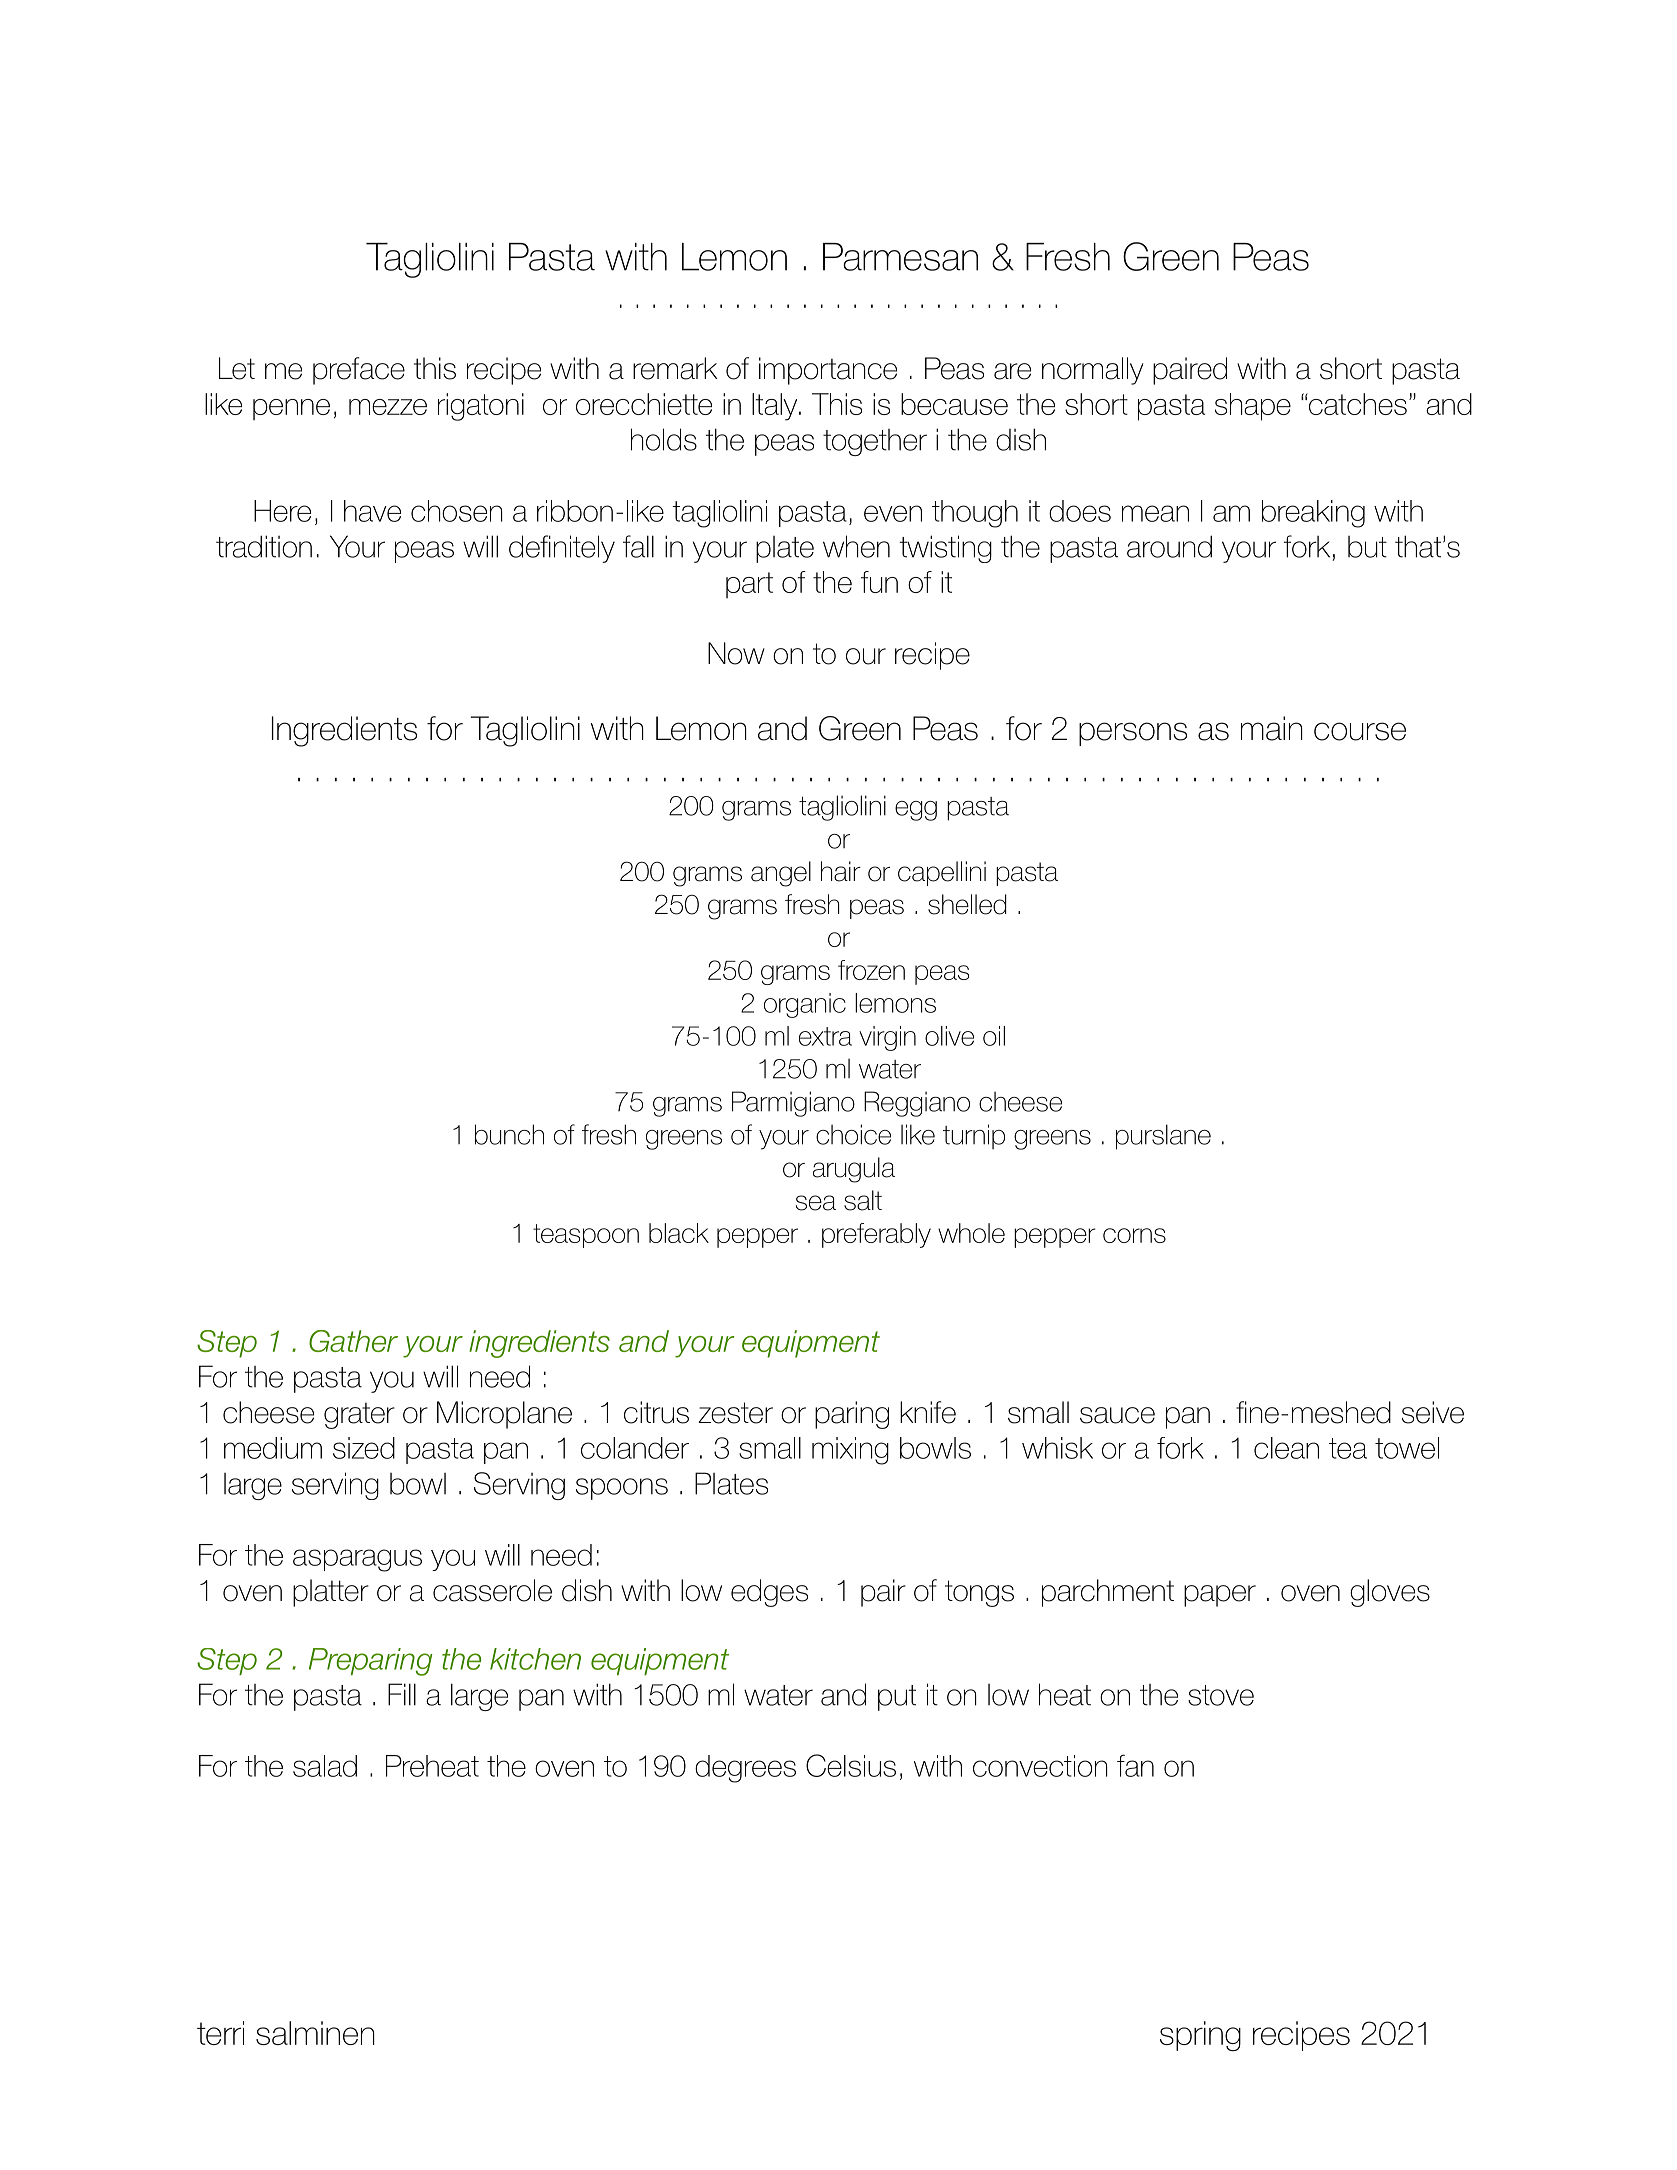 This image has width=1677, height=2170. Describe the element at coordinates (220, 2033) in the image. I see `terri` at that location.
